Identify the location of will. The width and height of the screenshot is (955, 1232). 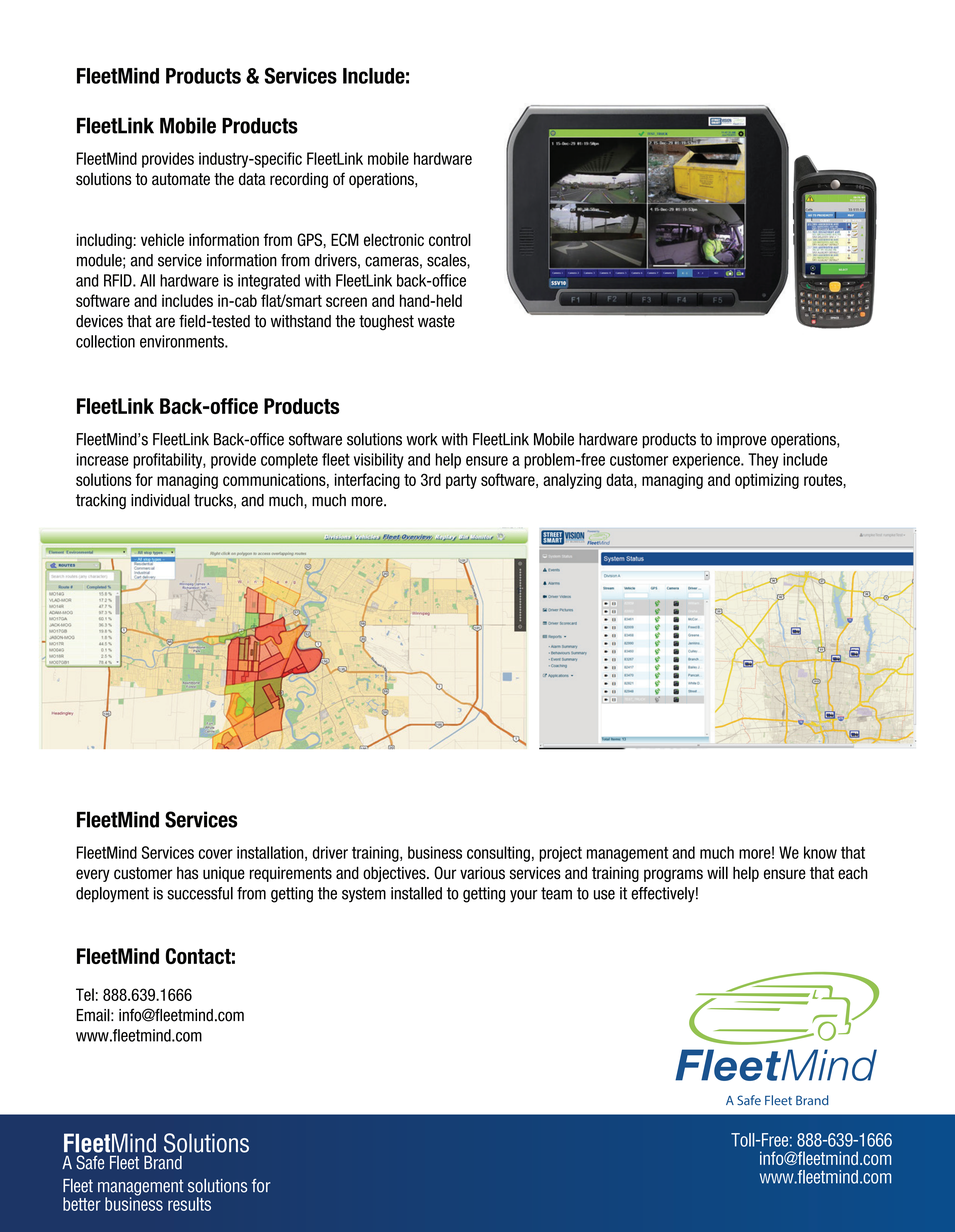
(717, 872).
